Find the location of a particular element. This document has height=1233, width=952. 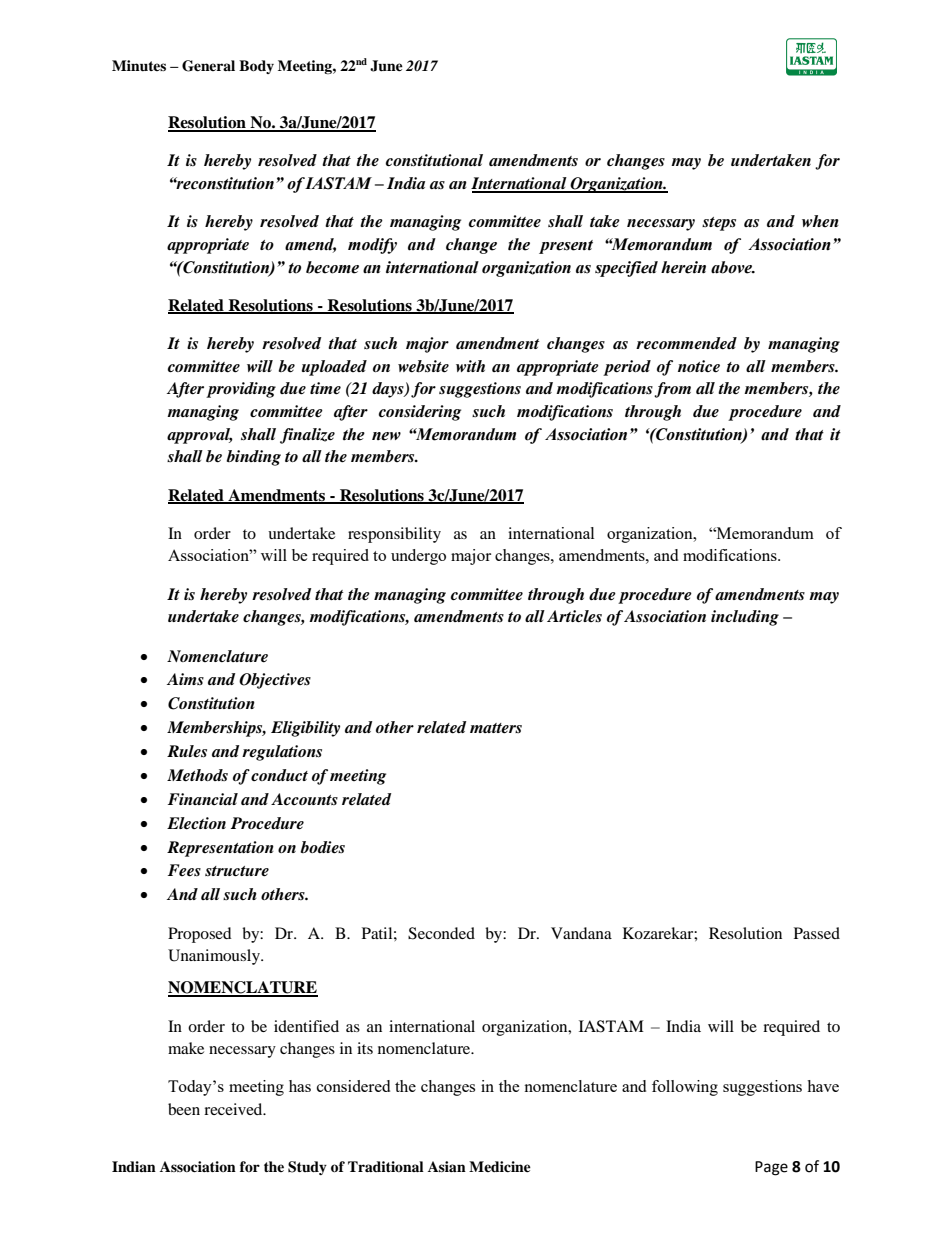

Page is located at coordinates (771, 1168).
